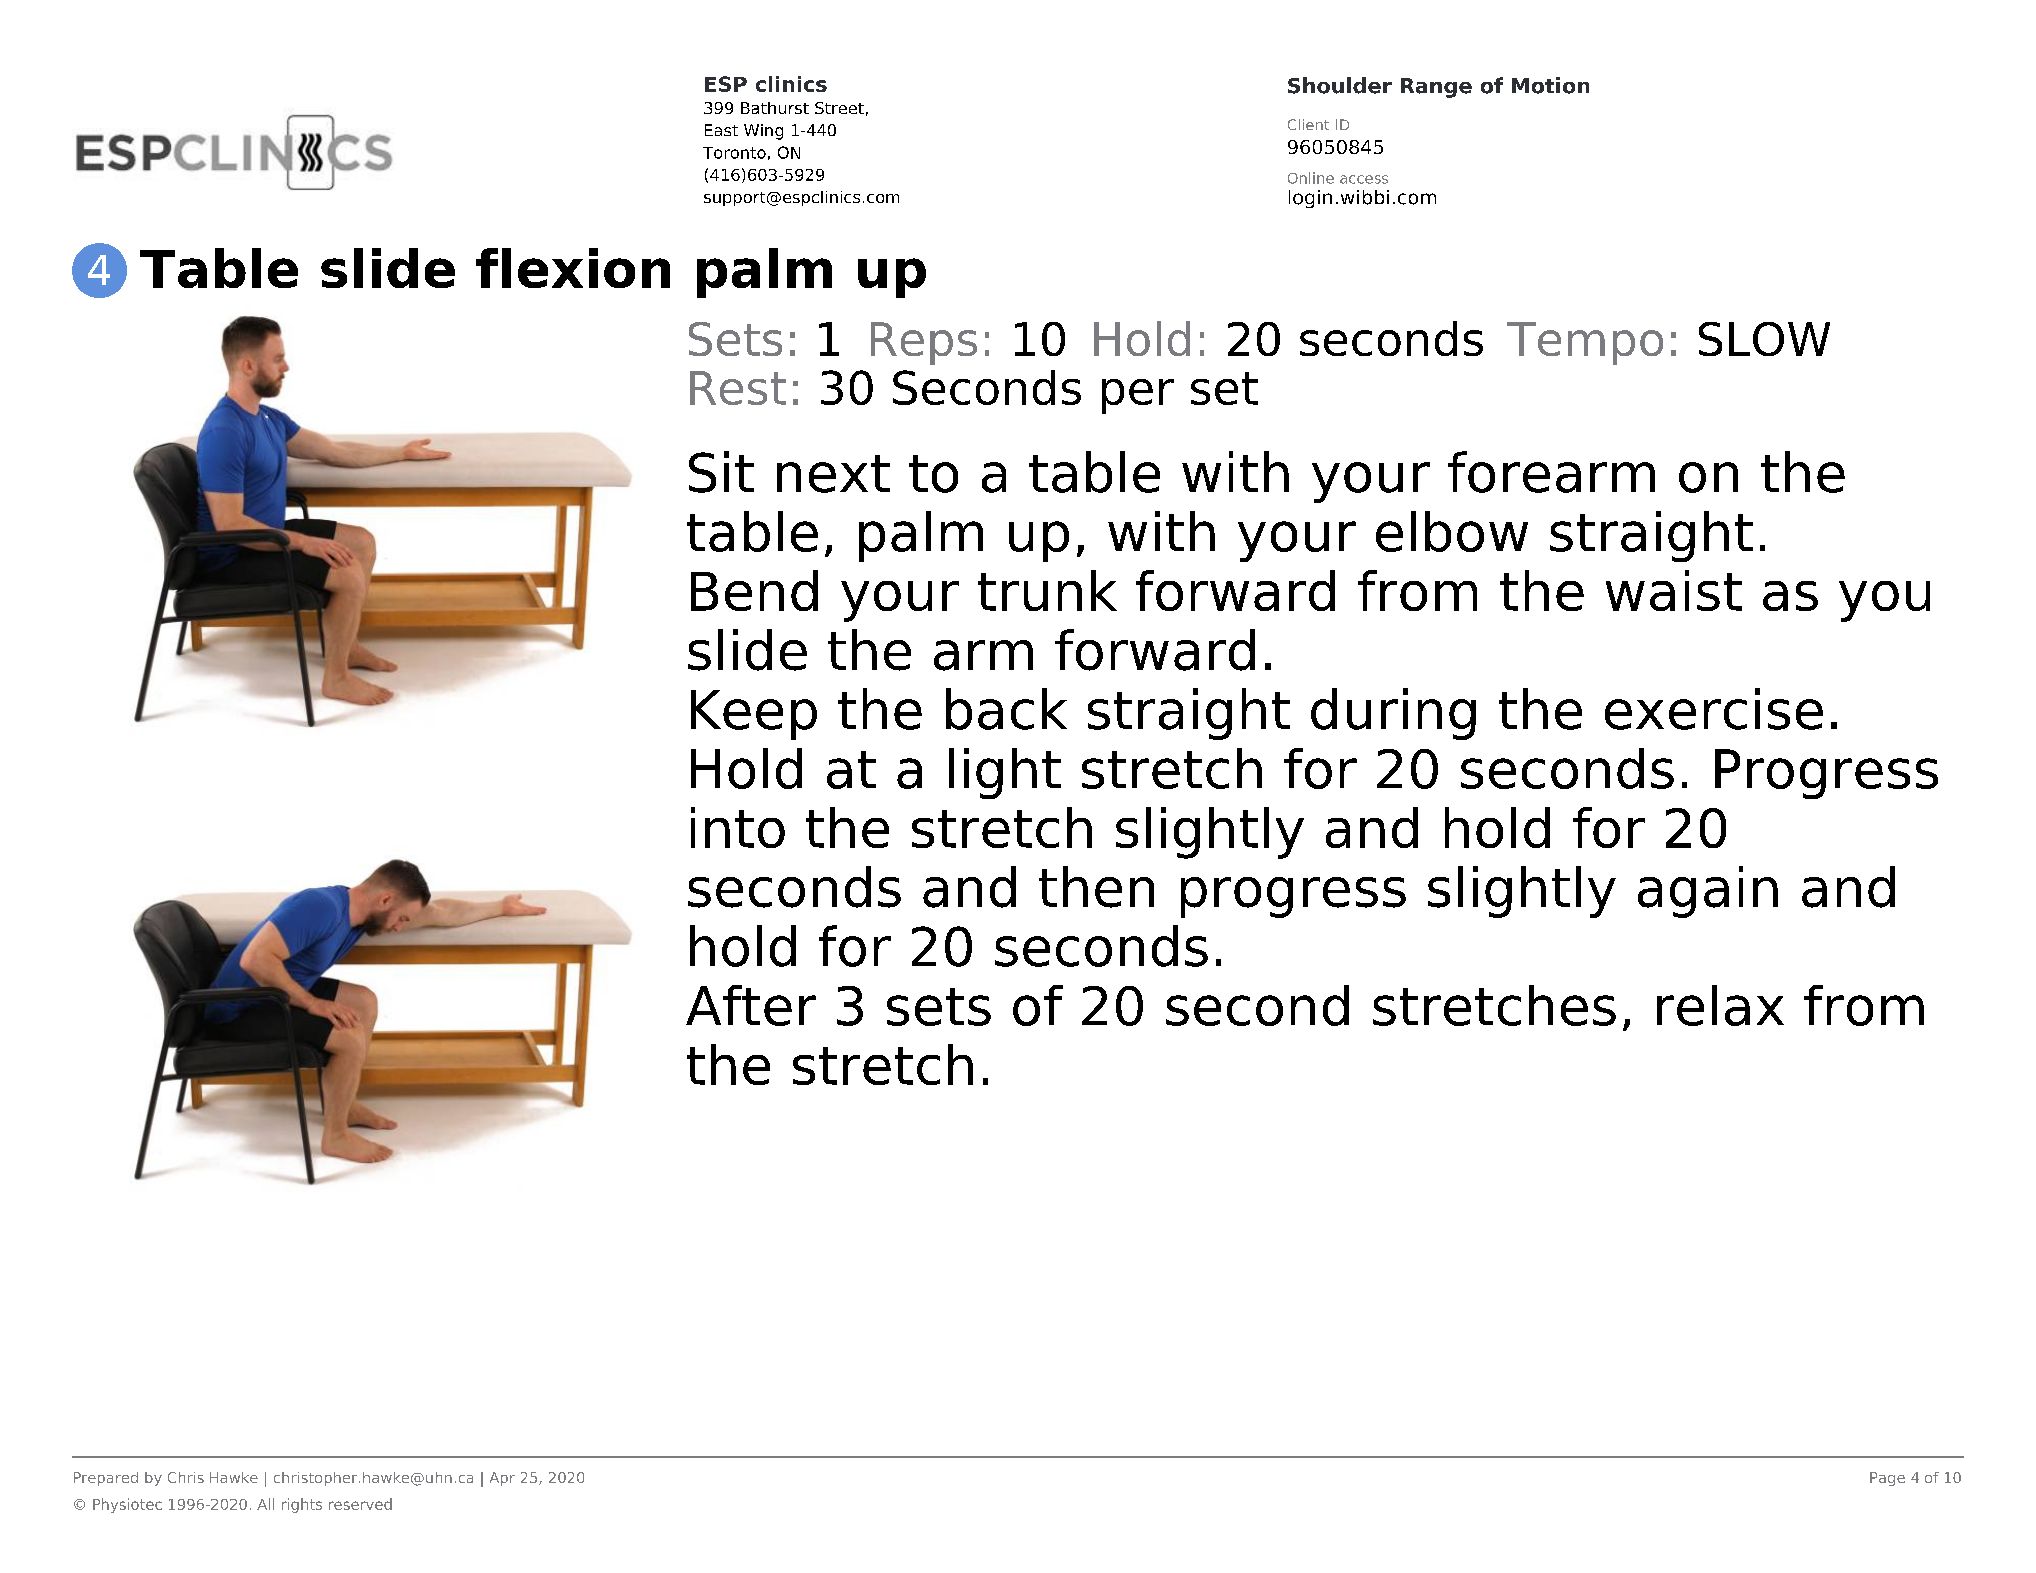  What do you see at coordinates (1006, 709) in the screenshot?
I see `back` at bounding box center [1006, 709].
